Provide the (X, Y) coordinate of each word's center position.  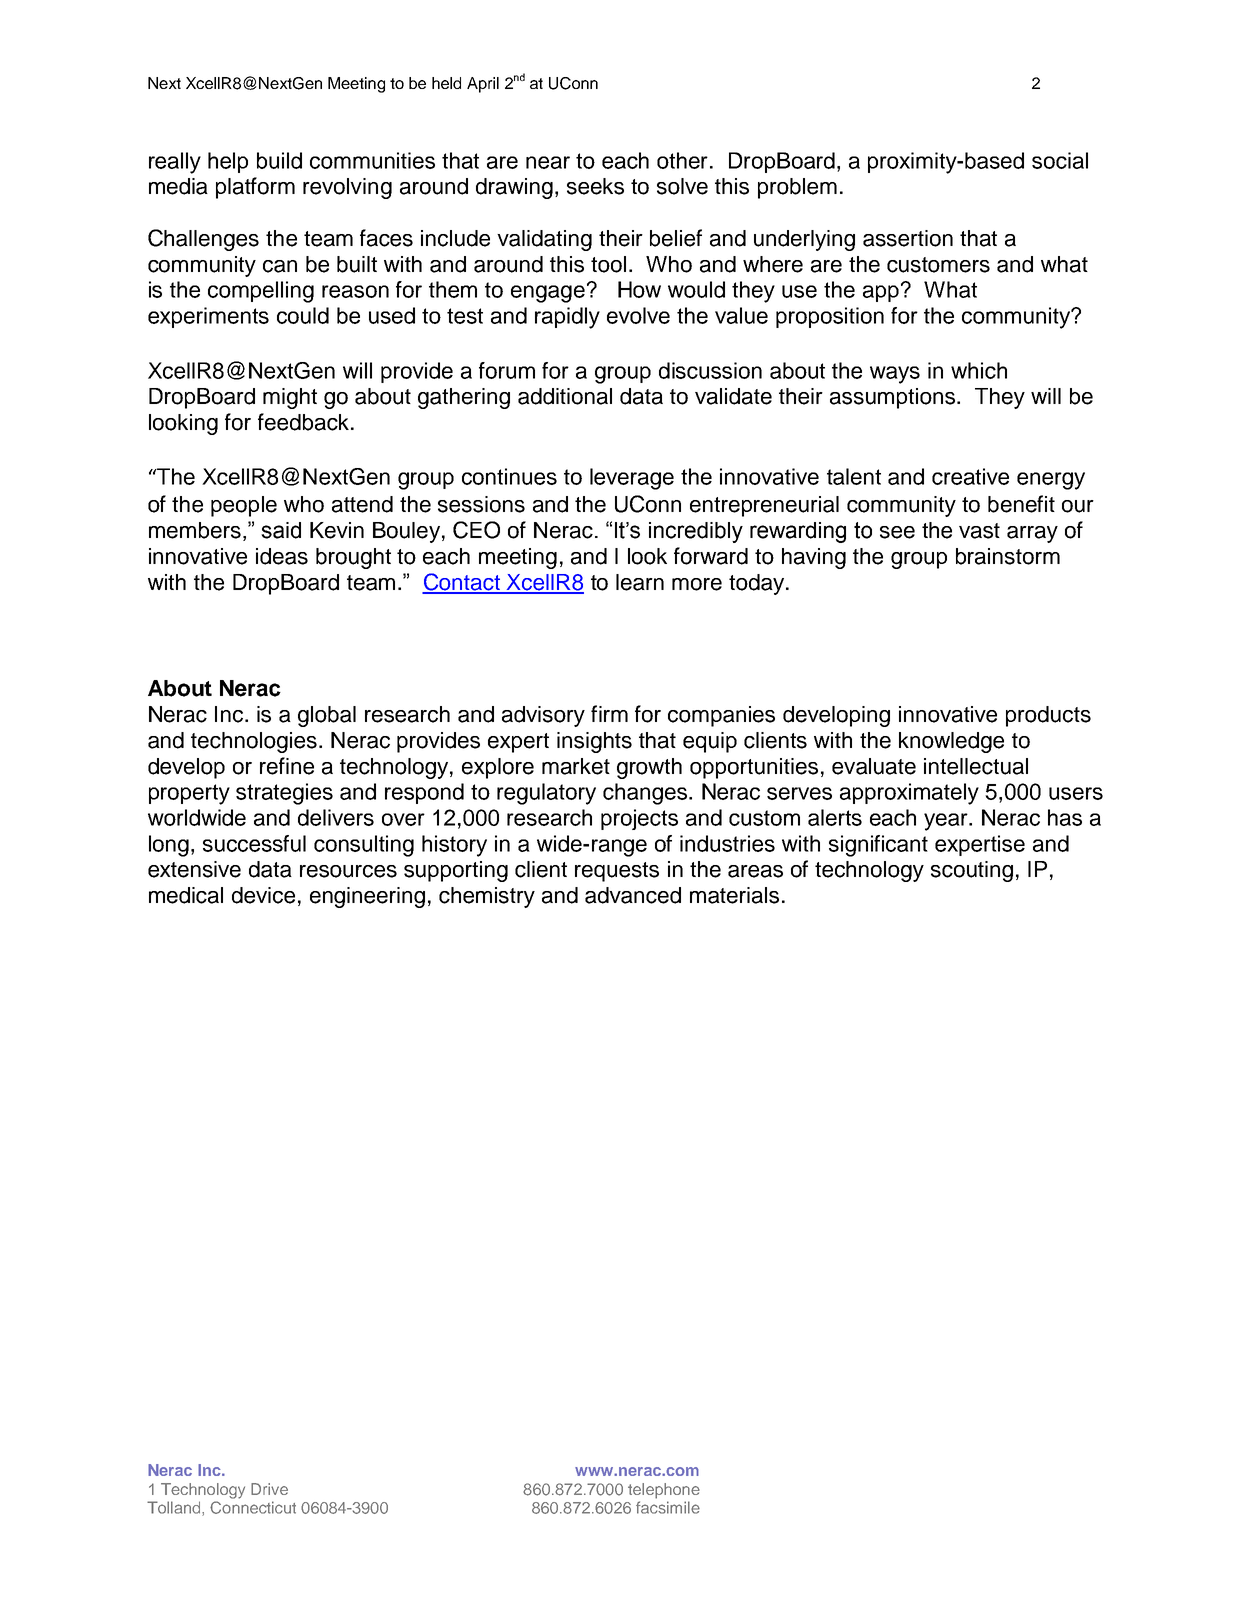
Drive (269, 1489)
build (279, 160)
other (682, 160)
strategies (284, 794)
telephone (664, 1491)
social (1060, 160)
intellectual (976, 766)
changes (646, 794)
